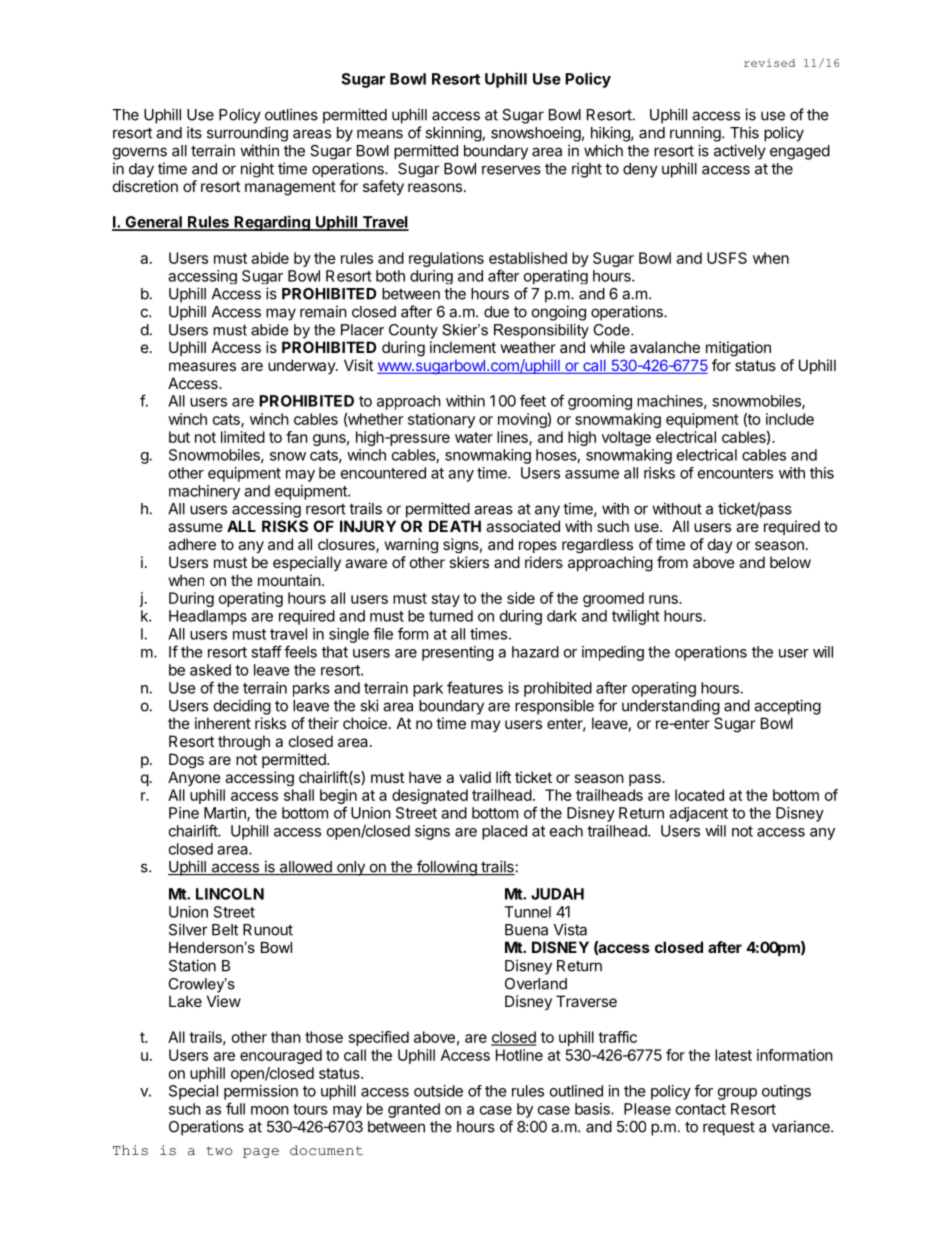 The image size is (952, 1233). What do you see at coordinates (194, 132) in the image?
I see `its` at bounding box center [194, 132].
